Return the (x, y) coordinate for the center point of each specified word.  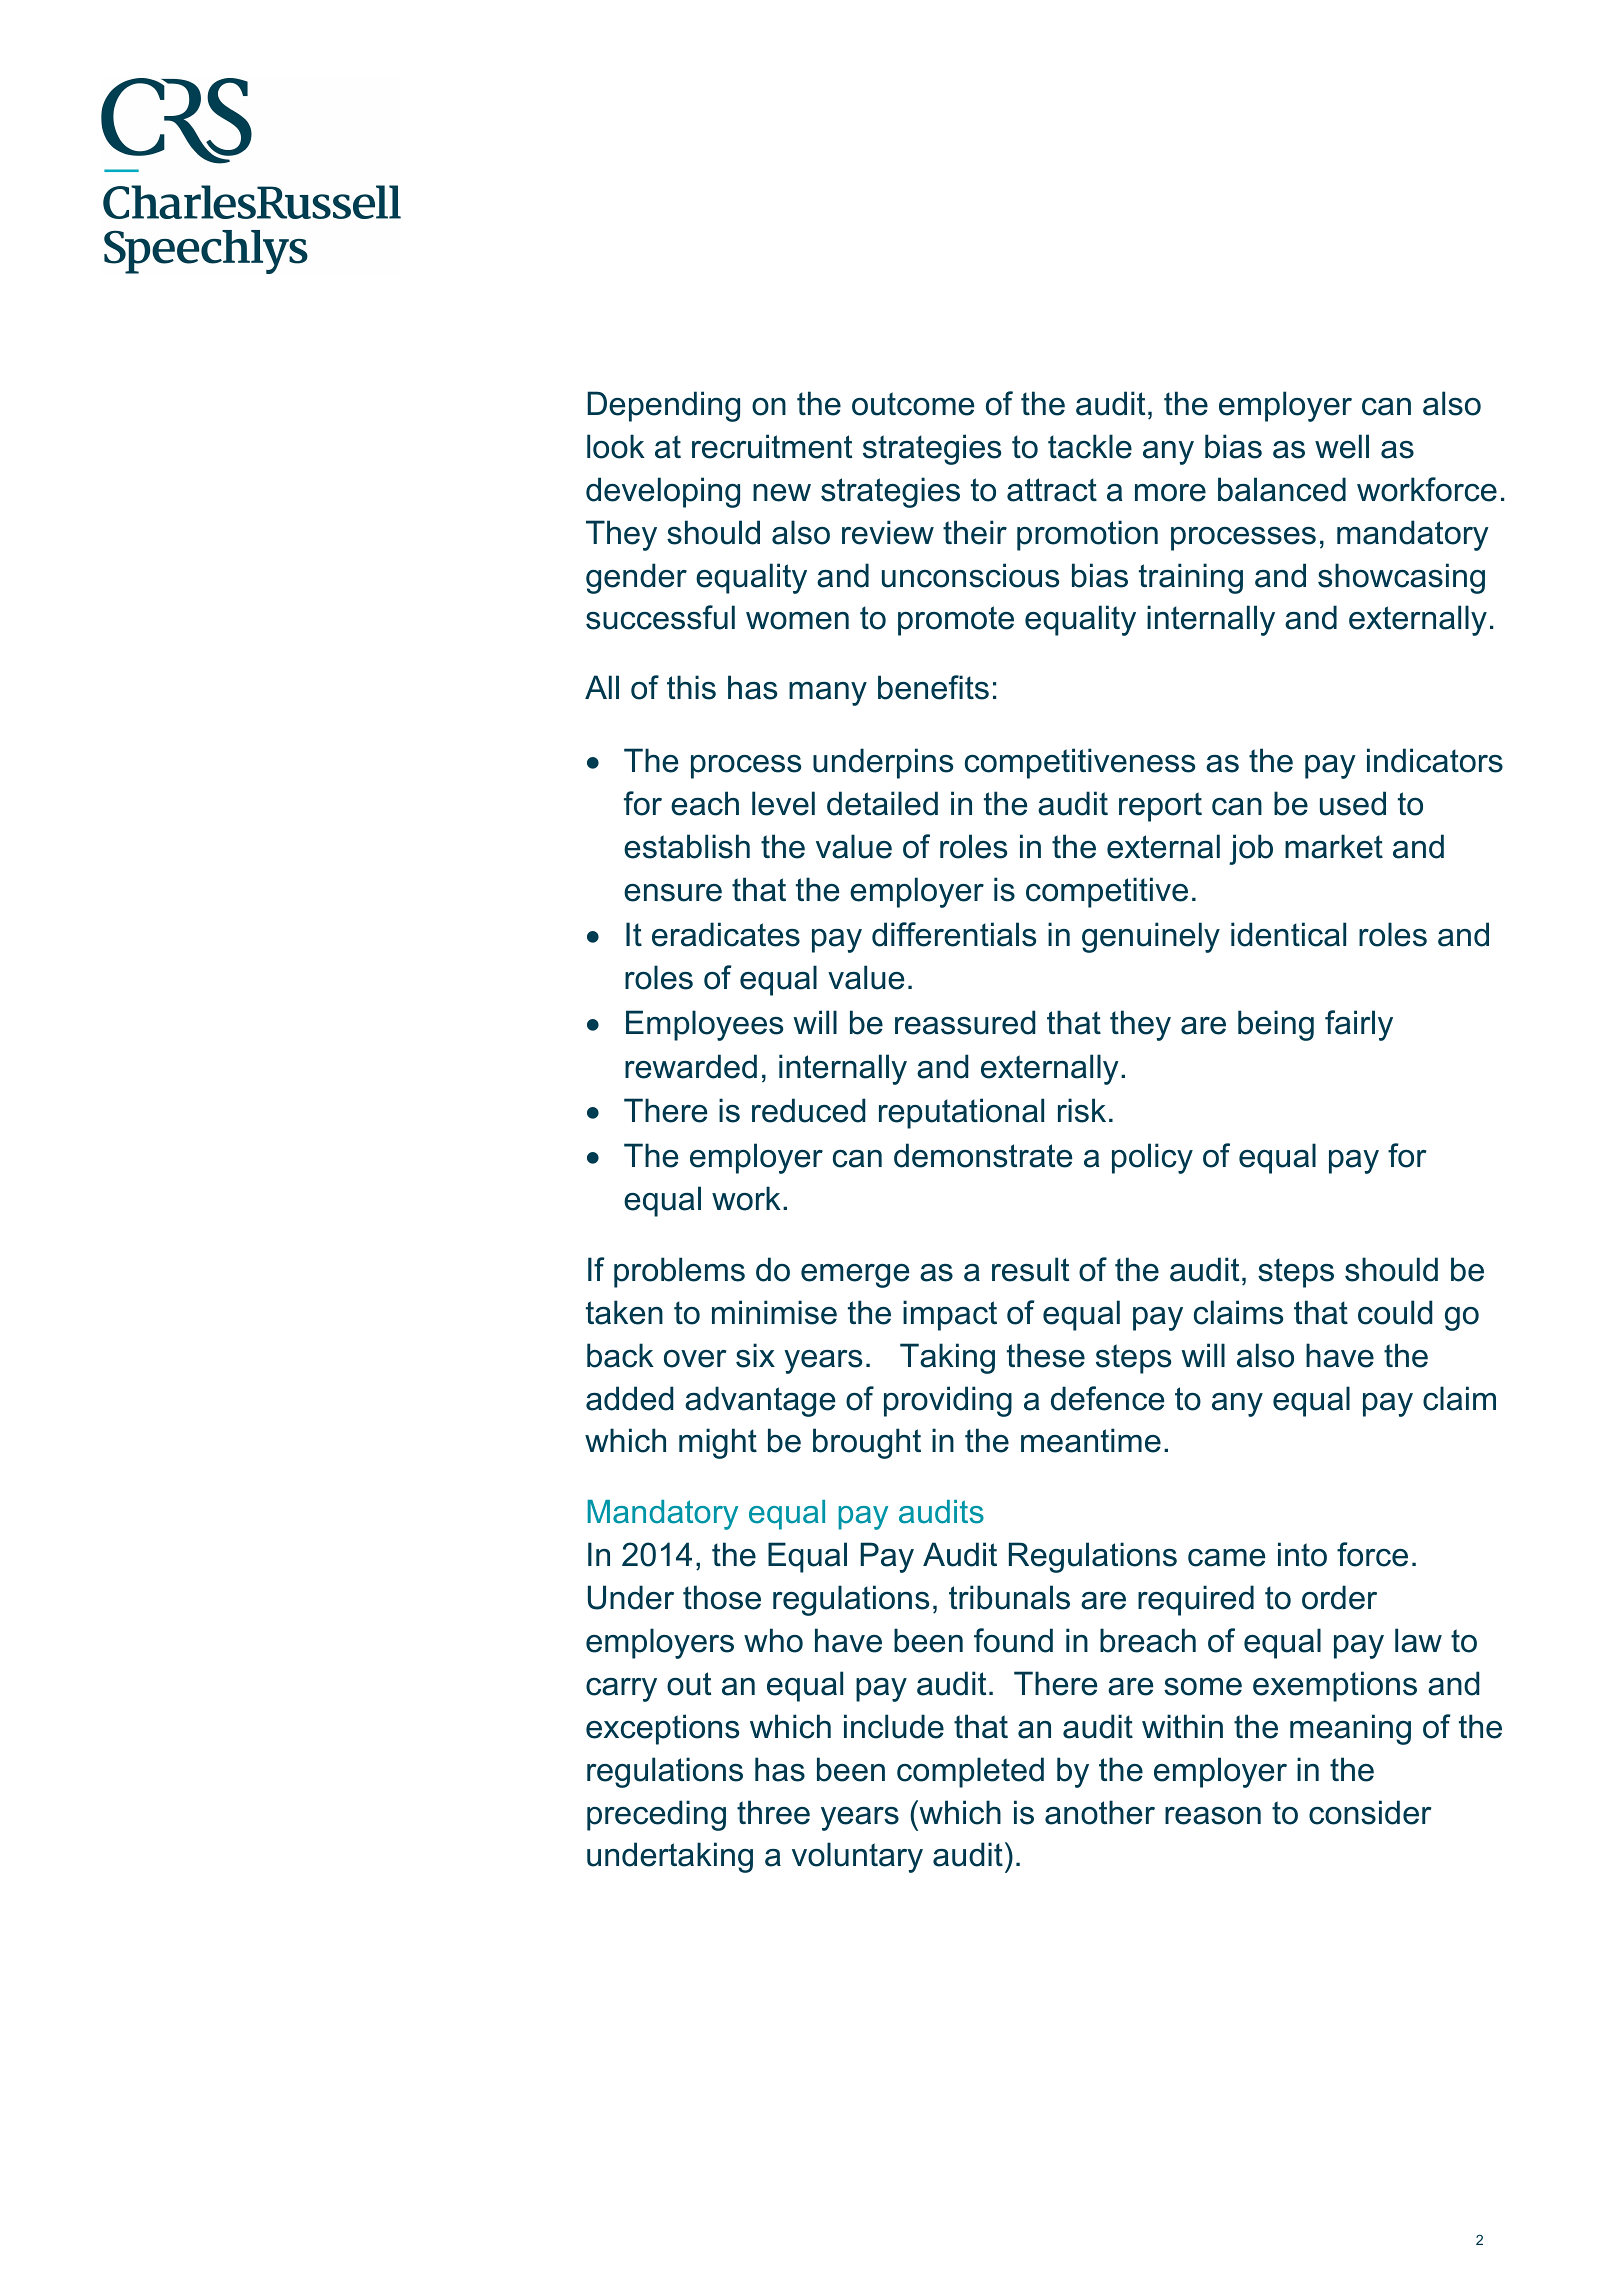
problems (679, 1272)
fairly (1359, 1025)
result (1030, 1269)
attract (1052, 490)
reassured (965, 1022)
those (722, 1597)
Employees (704, 1025)
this (691, 687)
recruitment (772, 446)
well (1342, 446)
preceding (656, 1815)
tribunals (1009, 1597)
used (1353, 803)
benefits (933, 687)
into (1302, 1554)
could (1395, 1312)
